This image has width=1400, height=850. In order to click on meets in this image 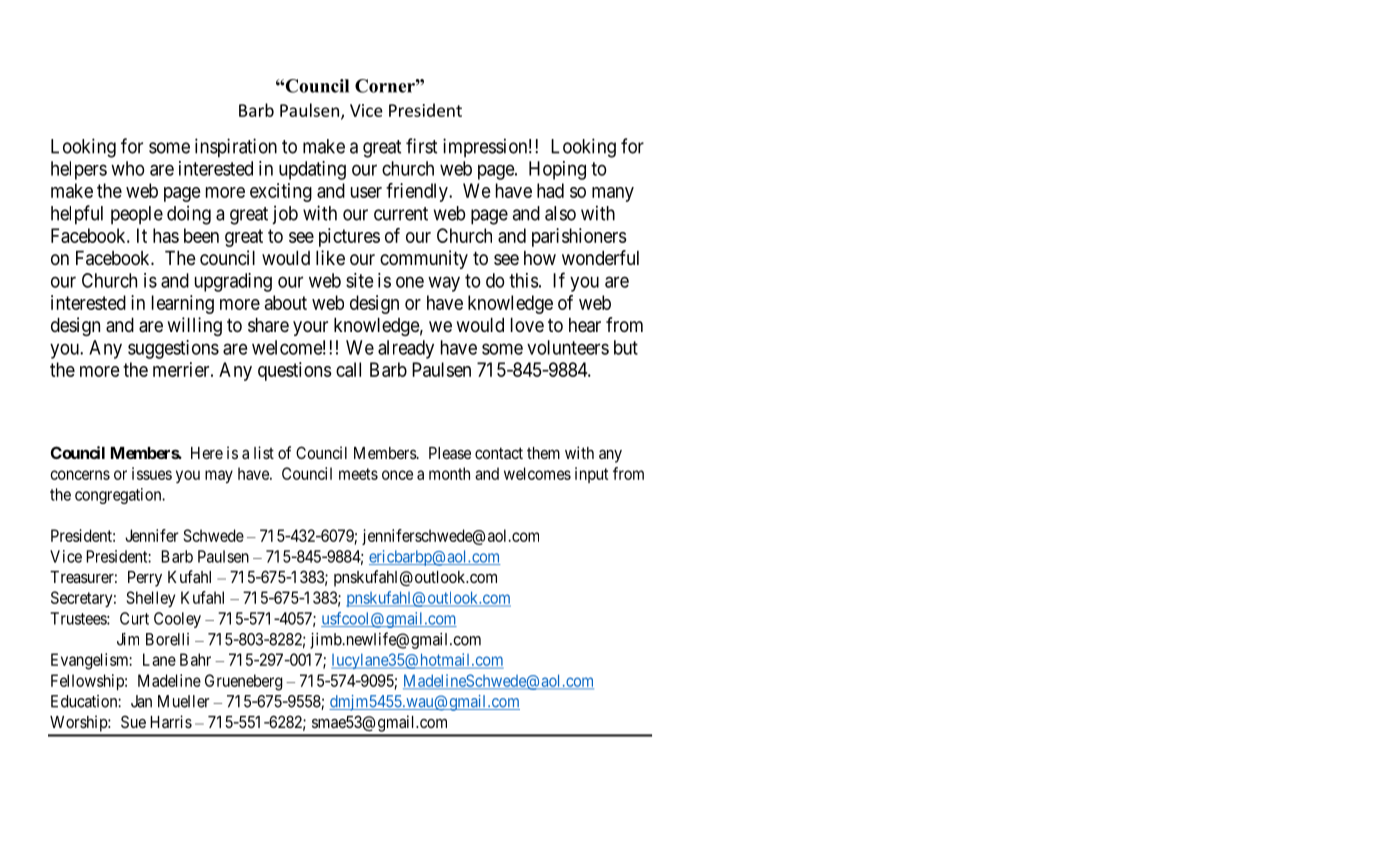, I will do `click(358, 474)`.
